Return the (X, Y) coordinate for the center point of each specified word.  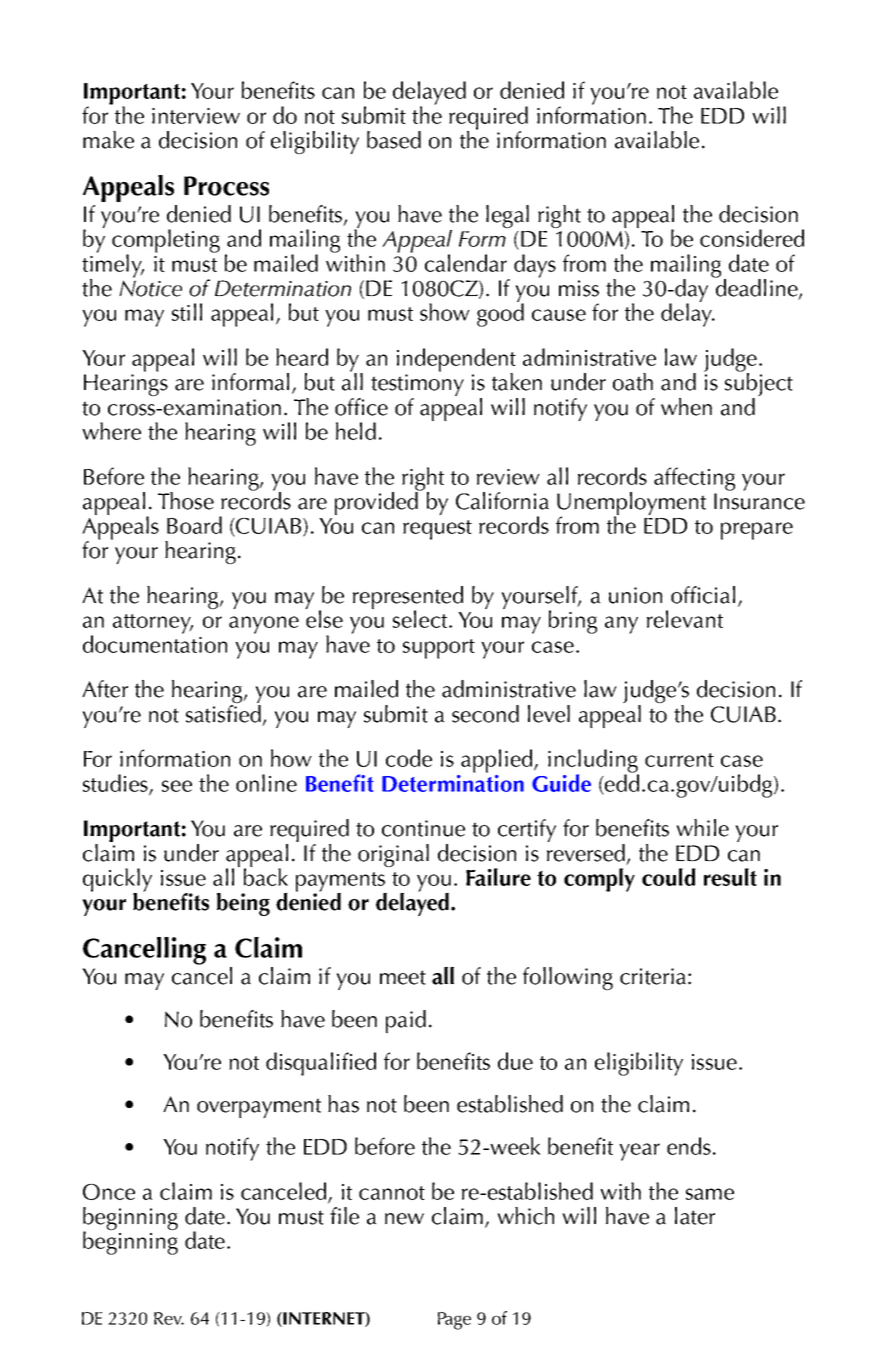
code (409, 758)
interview (196, 116)
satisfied (223, 712)
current (679, 760)
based (394, 140)
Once (109, 1192)
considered (752, 238)
